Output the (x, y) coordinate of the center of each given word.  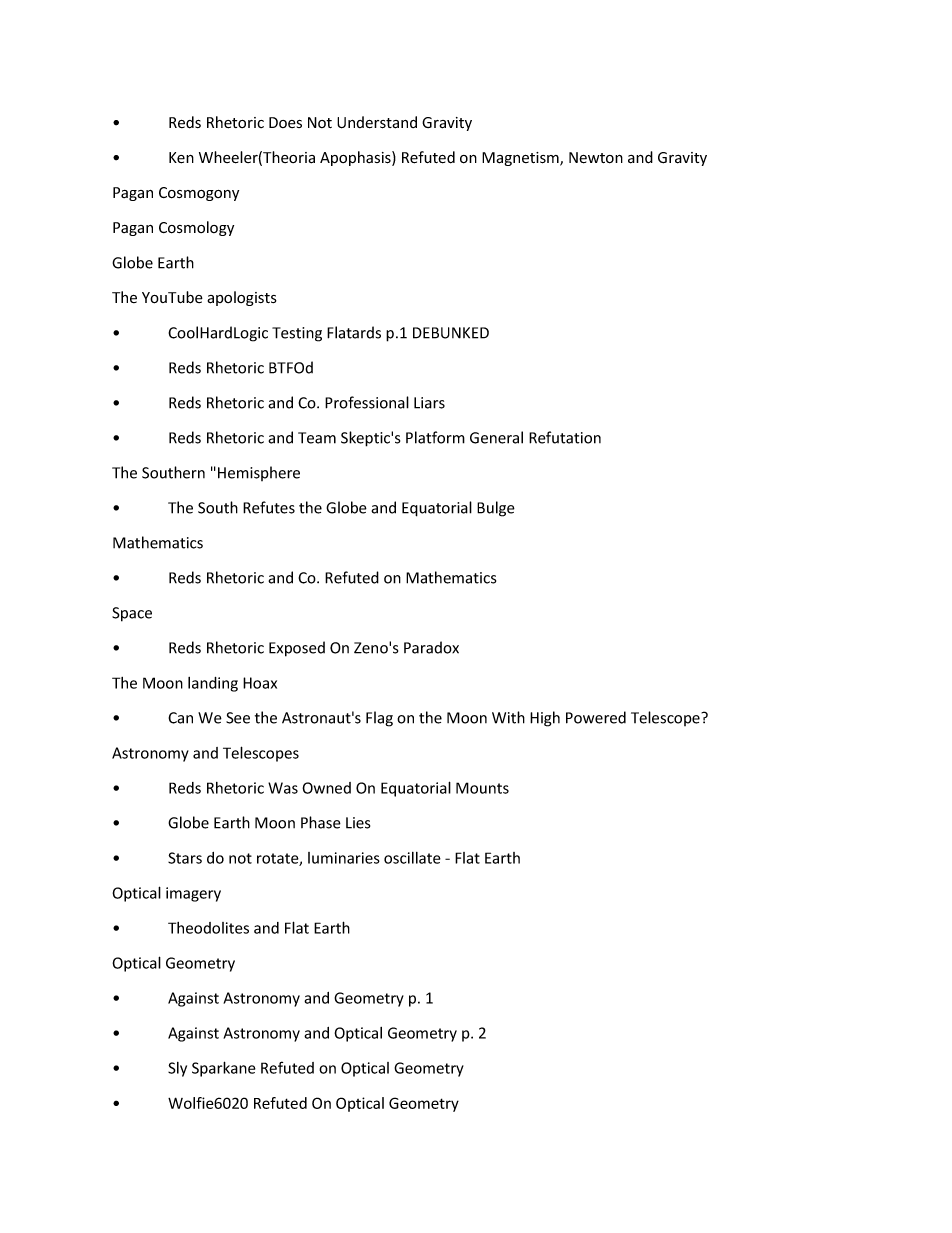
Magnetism (521, 159)
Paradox (431, 647)
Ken (181, 158)
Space (132, 614)
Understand (377, 122)
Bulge (496, 509)
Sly (177, 1069)
